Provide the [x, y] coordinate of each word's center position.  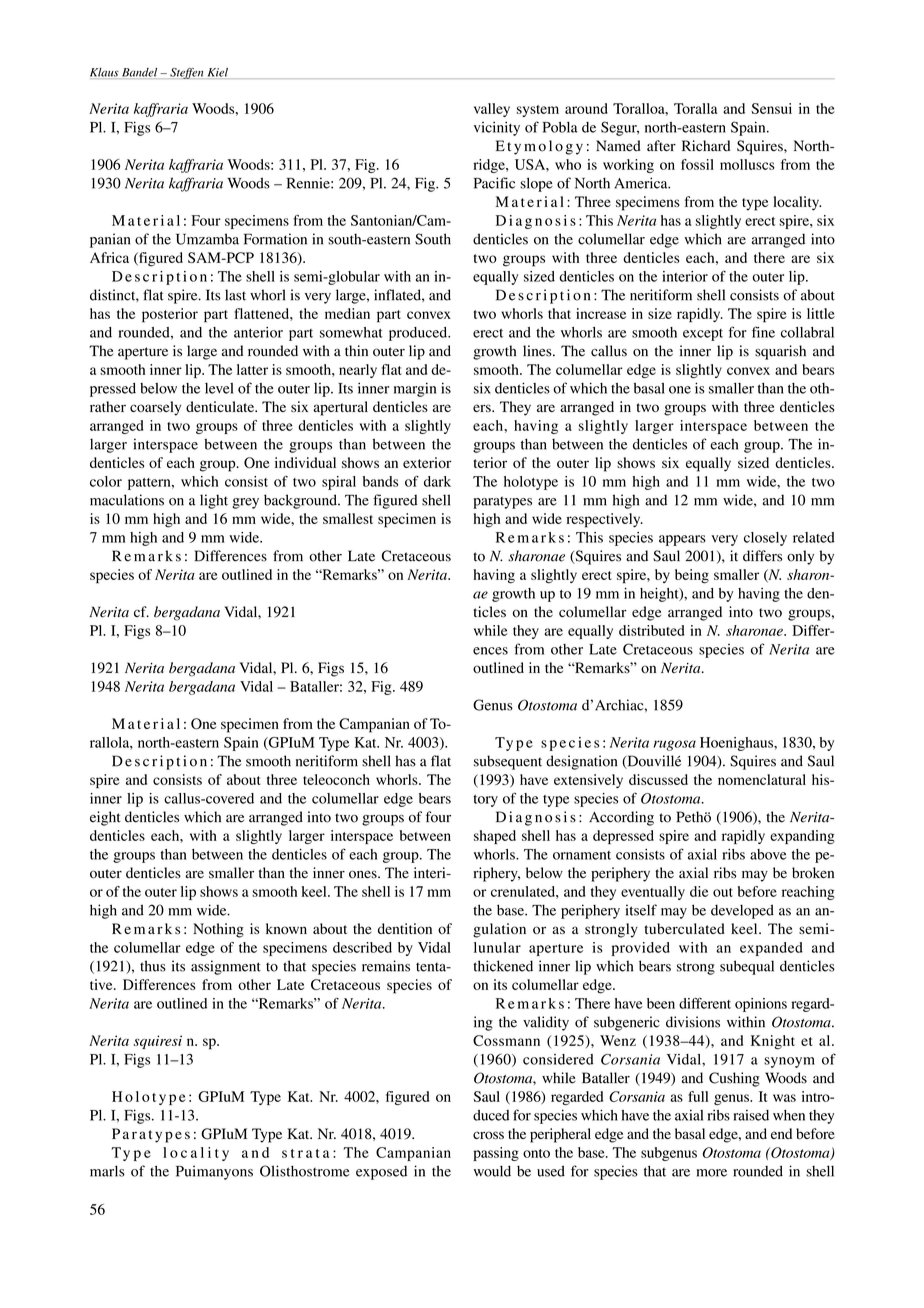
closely [765, 539]
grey [245, 503]
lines [538, 351]
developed [742, 911]
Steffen [187, 73]
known [286, 928]
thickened [503, 966]
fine [763, 332]
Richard [706, 146]
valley [492, 110]
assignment [226, 967]
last [235, 295]
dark [437, 481]
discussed [658, 779]
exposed [381, 1173]
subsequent [508, 762]
